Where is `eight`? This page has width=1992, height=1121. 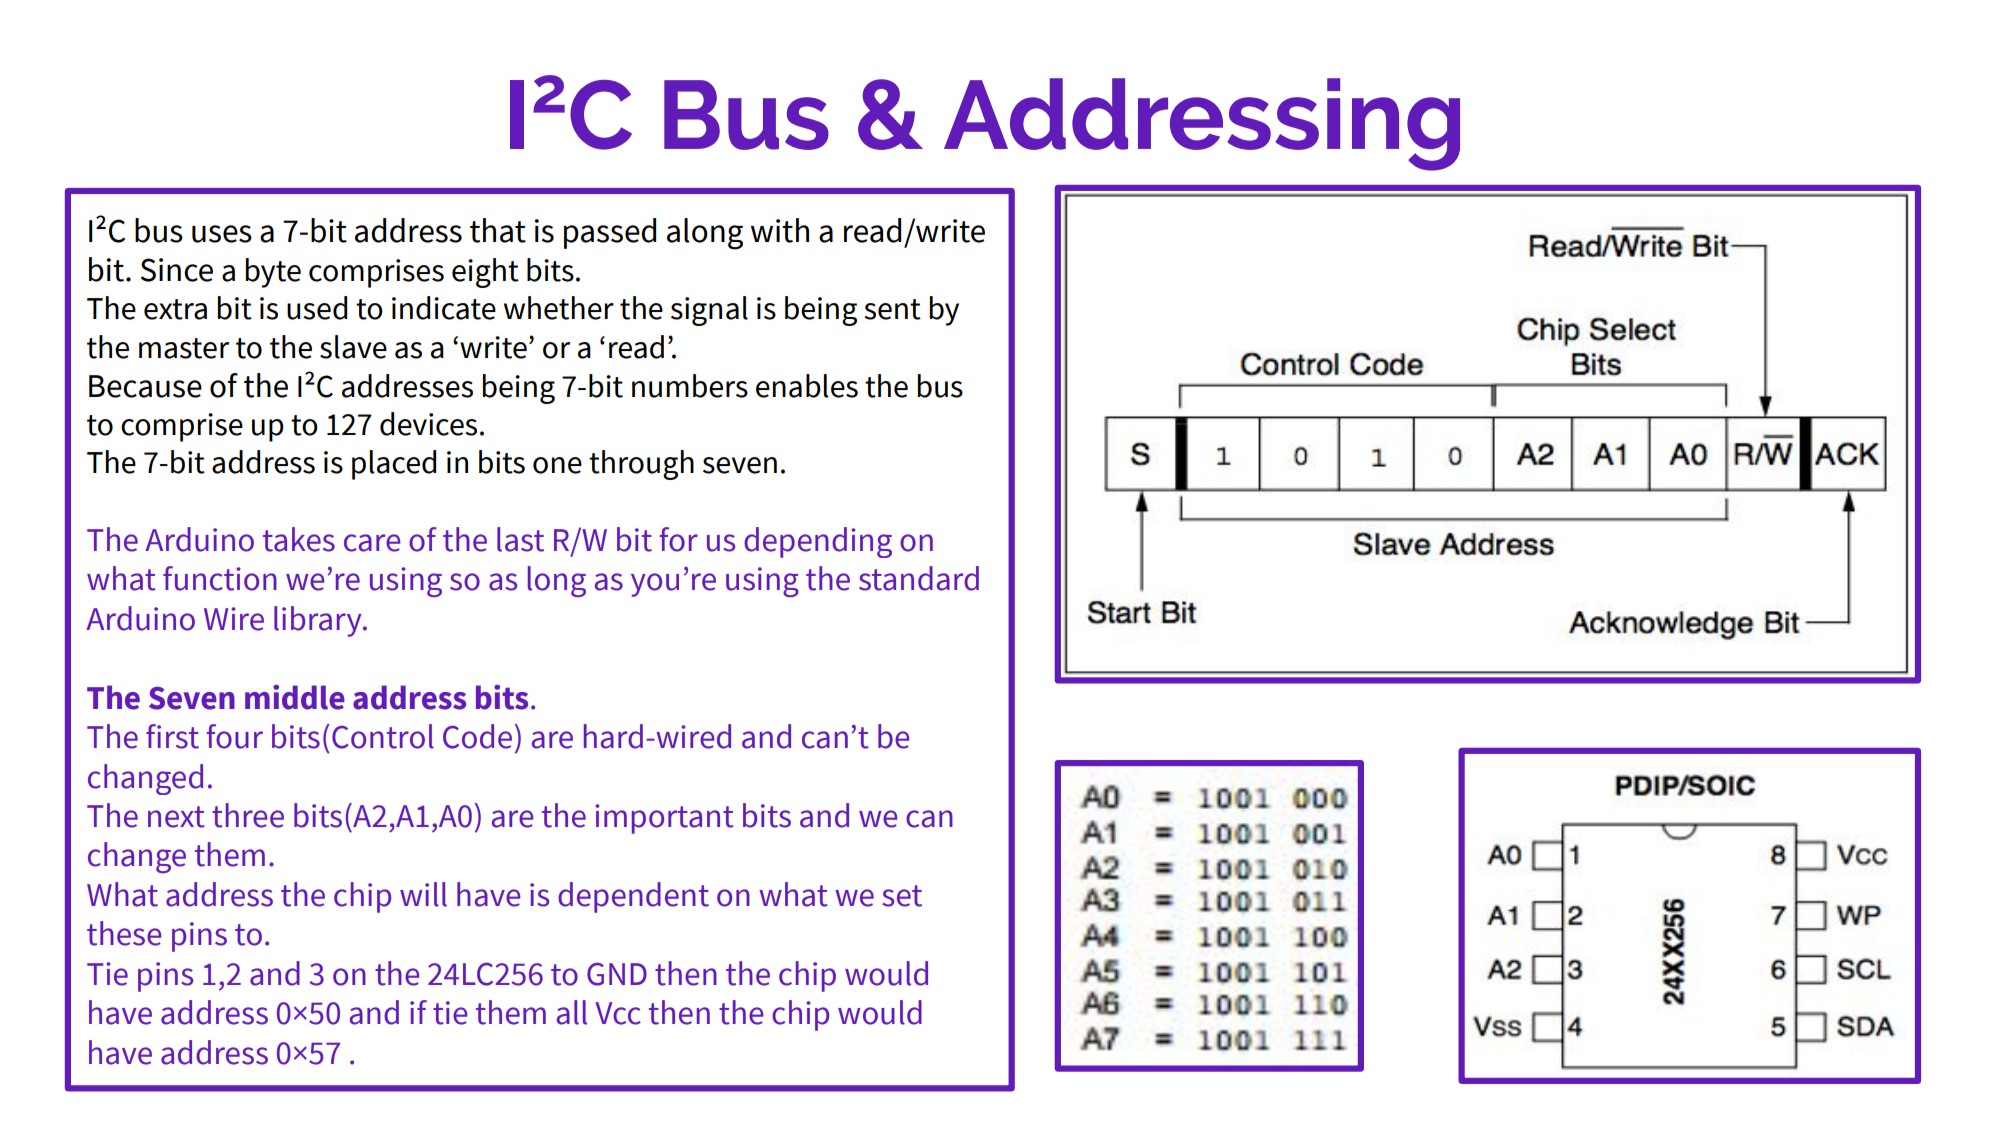 eight is located at coordinates (485, 273).
